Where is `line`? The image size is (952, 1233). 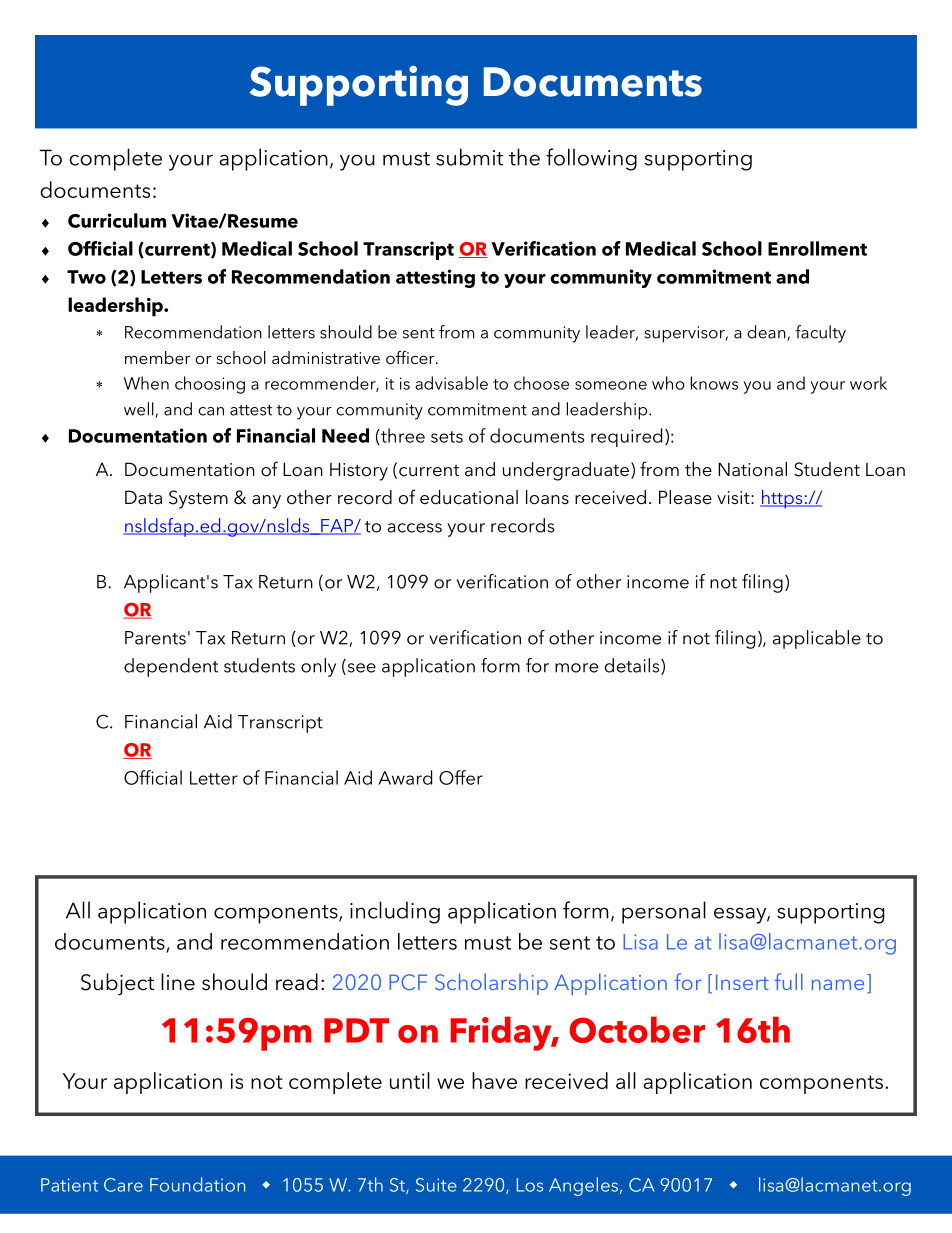
line is located at coordinates (178, 982).
